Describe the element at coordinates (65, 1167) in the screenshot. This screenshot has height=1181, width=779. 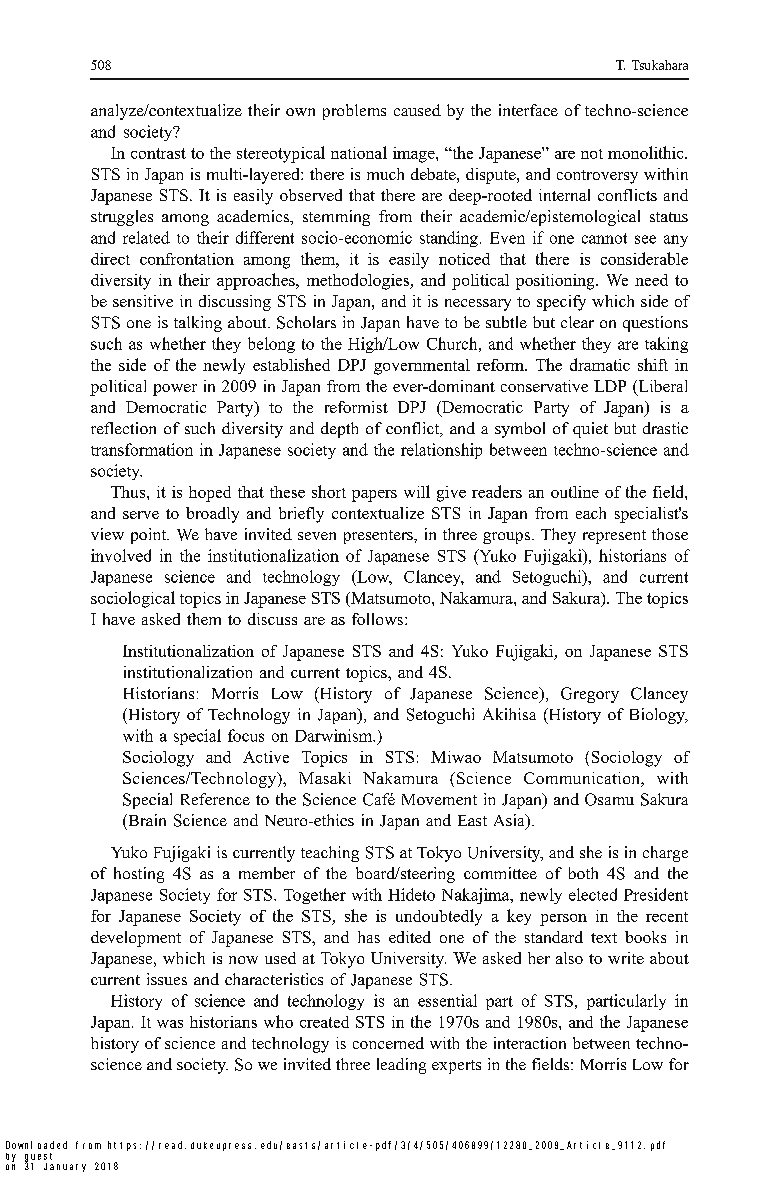
I see `January` at that location.
